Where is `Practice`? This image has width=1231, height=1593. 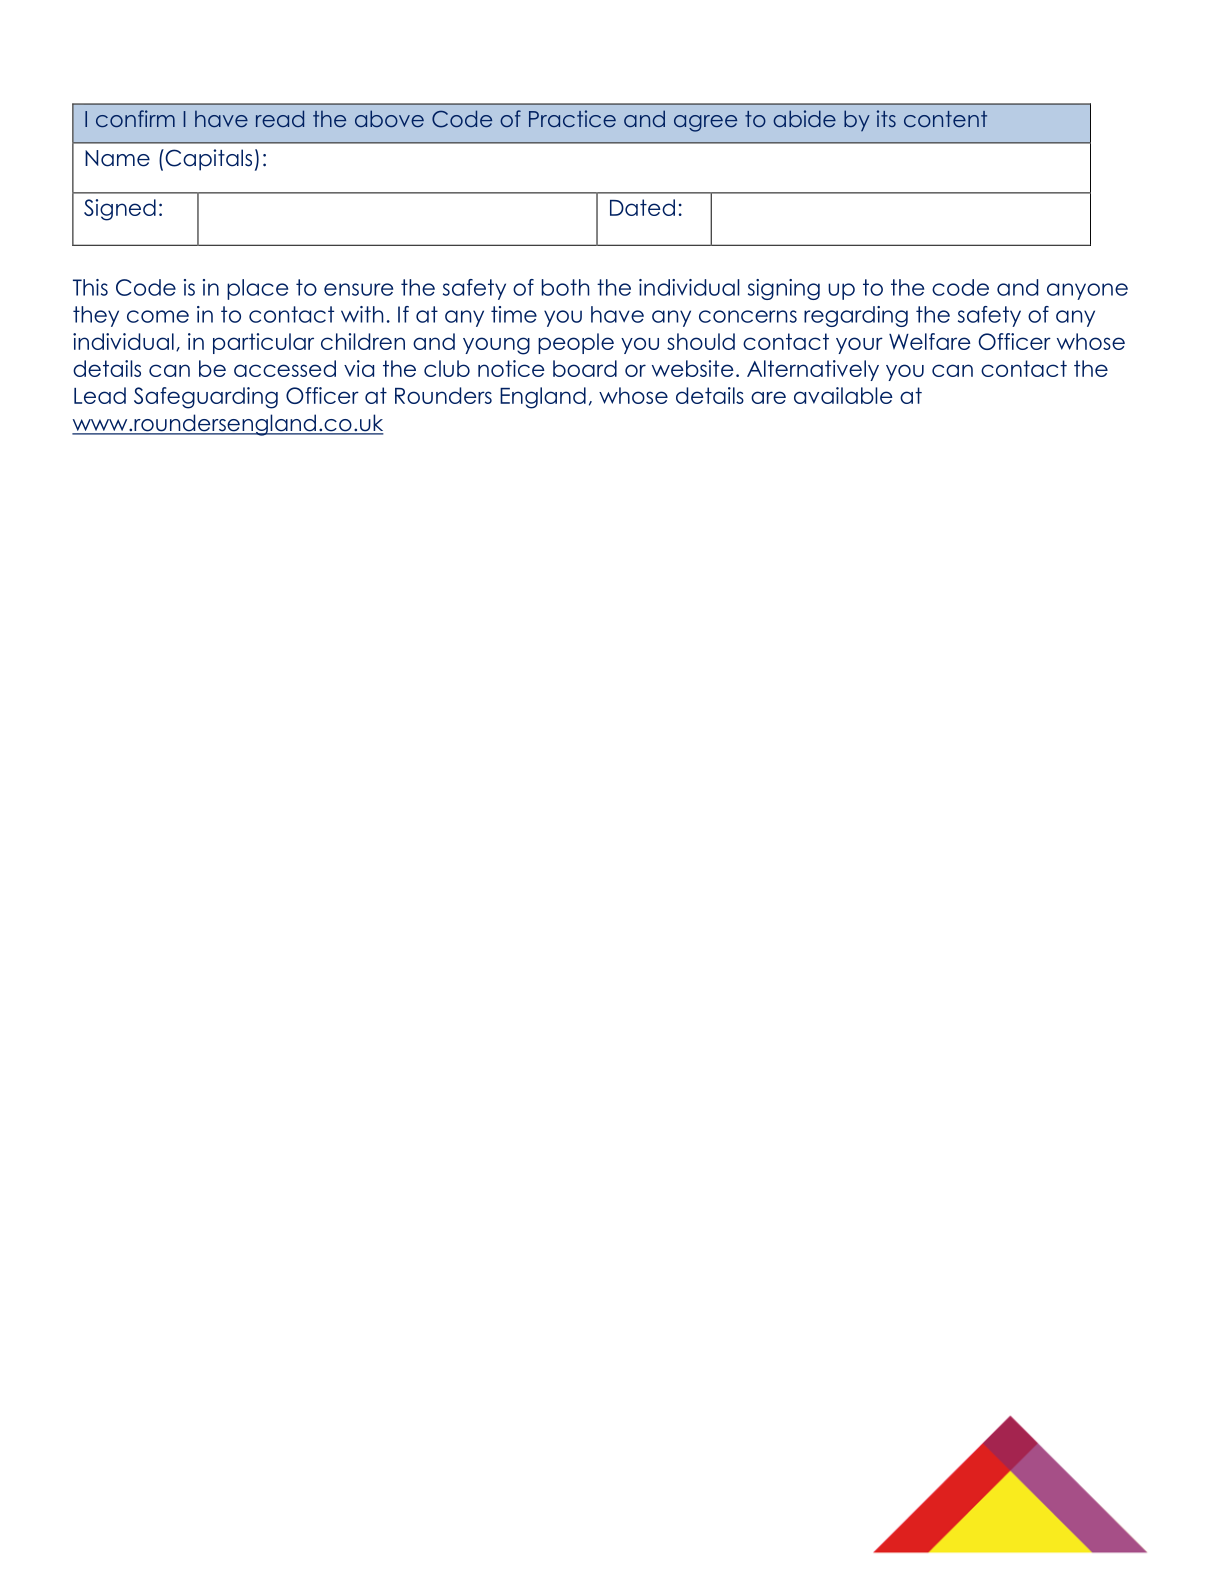
Practice is located at coordinates (572, 118).
